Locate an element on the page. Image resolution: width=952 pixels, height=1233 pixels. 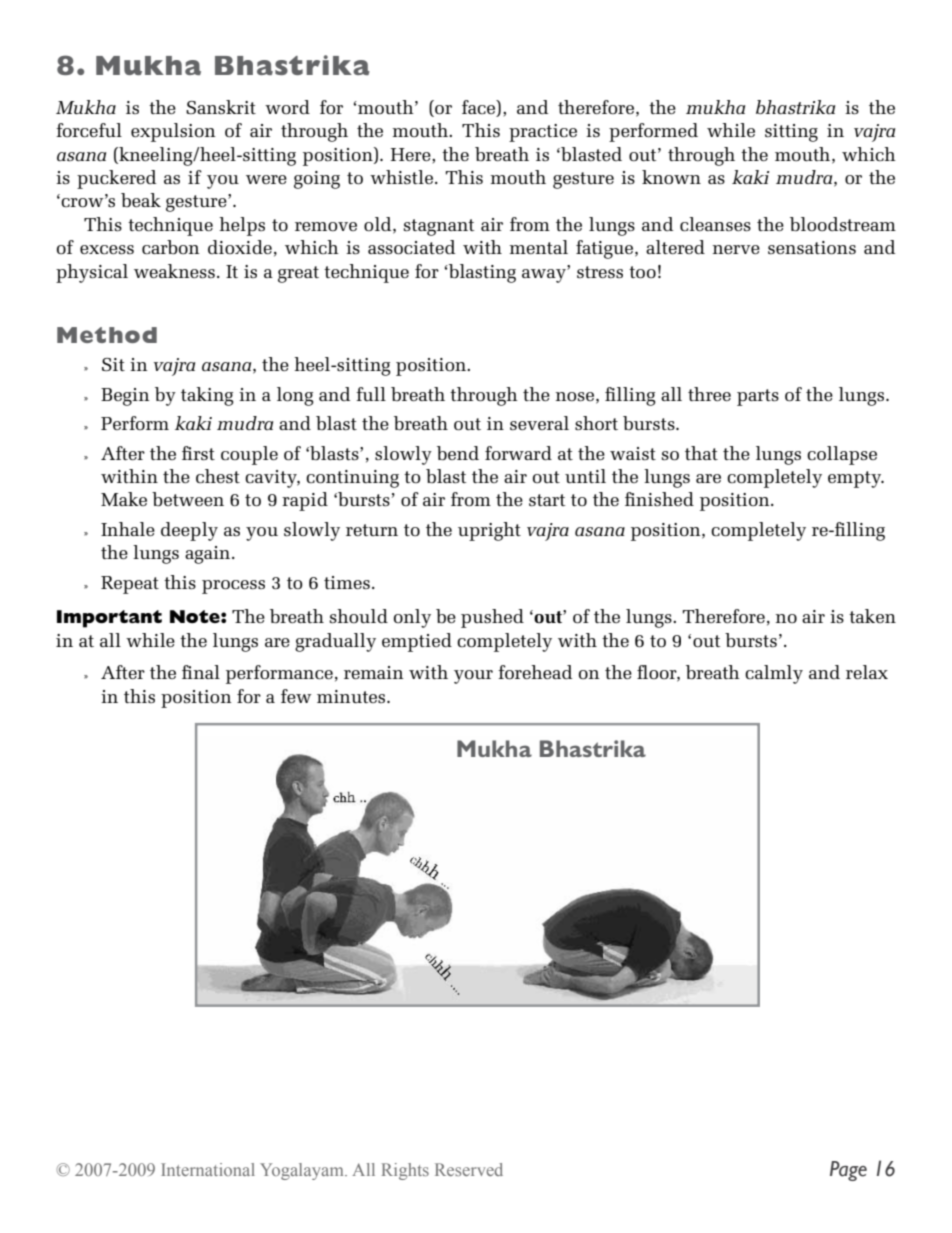
known is located at coordinates (671, 177).
